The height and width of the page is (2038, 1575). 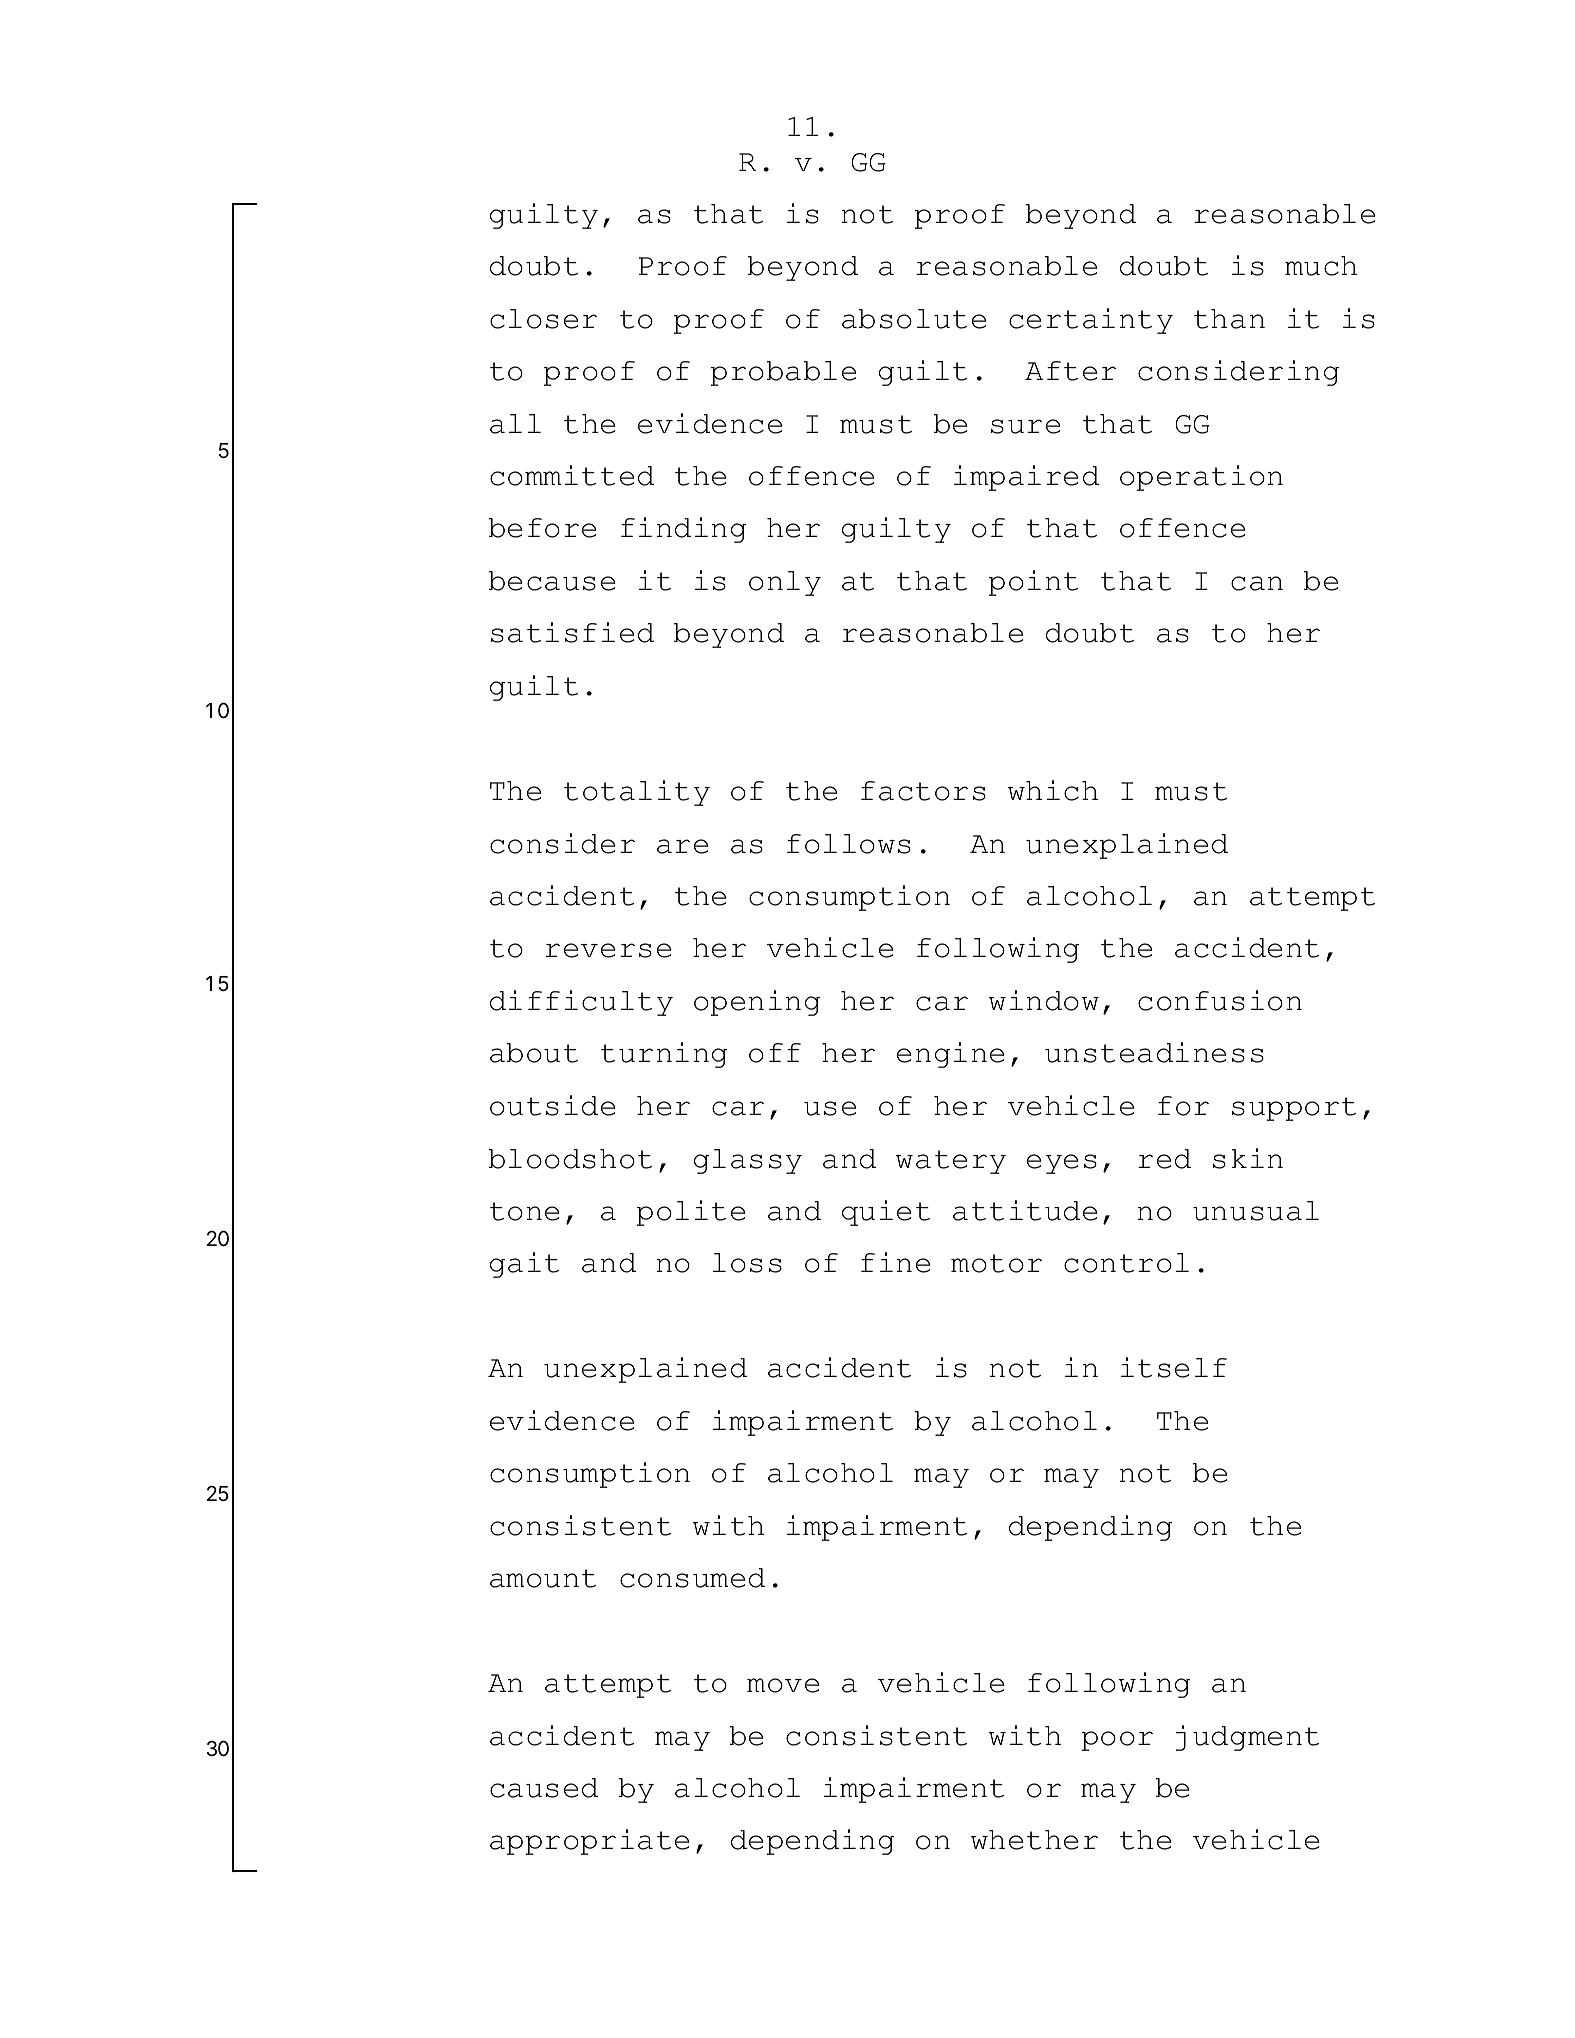 What do you see at coordinates (543, 319) in the page?
I see `closer` at bounding box center [543, 319].
